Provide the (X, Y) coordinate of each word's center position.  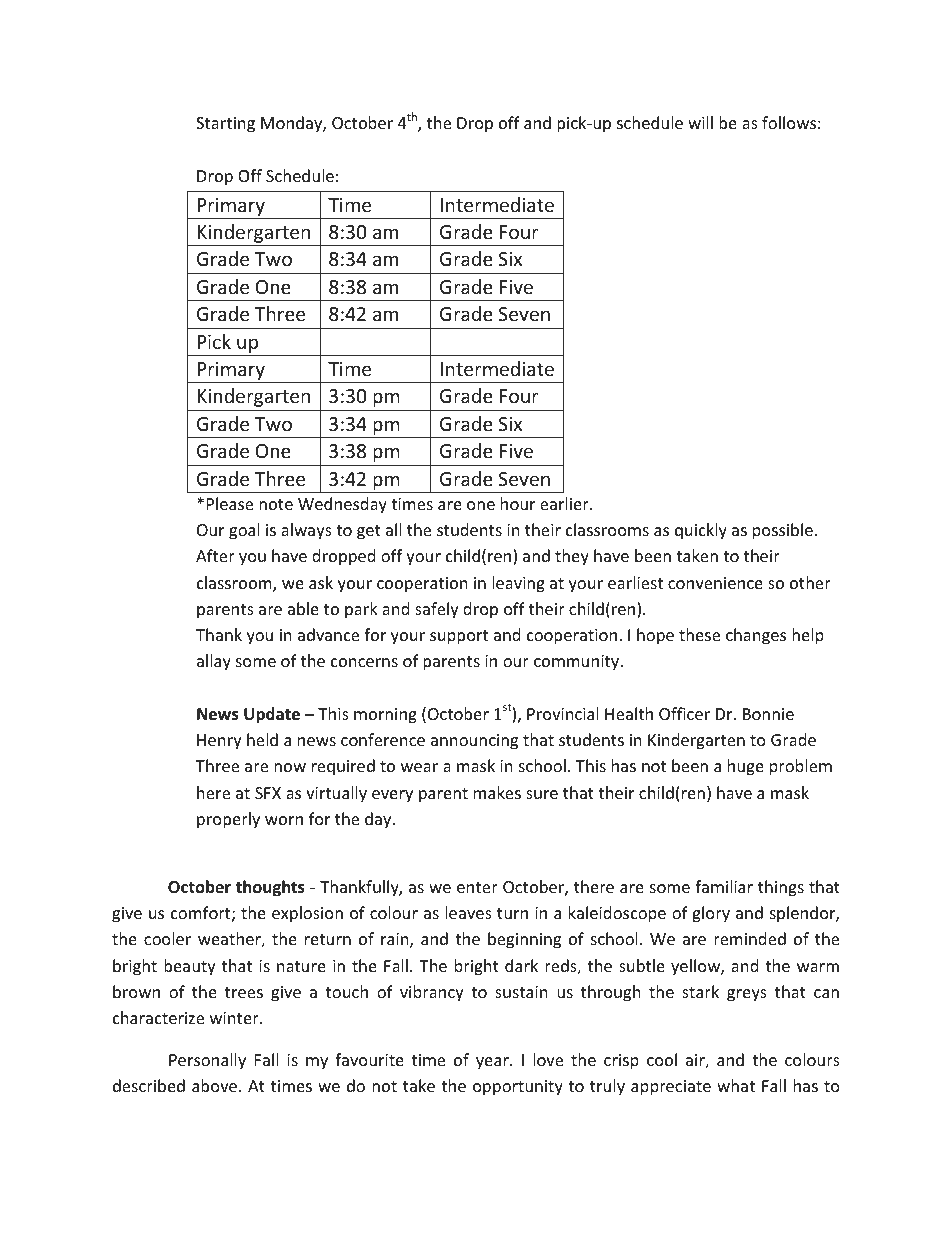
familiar (724, 886)
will (700, 122)
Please (230, 503)
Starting (225, 125)
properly (228, 820)
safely (437, 610)
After (215, 555)
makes (497, 792)
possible (783, 531)
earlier (565, 503)
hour (518, 503)
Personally (207, 1061)
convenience (715, 583)
